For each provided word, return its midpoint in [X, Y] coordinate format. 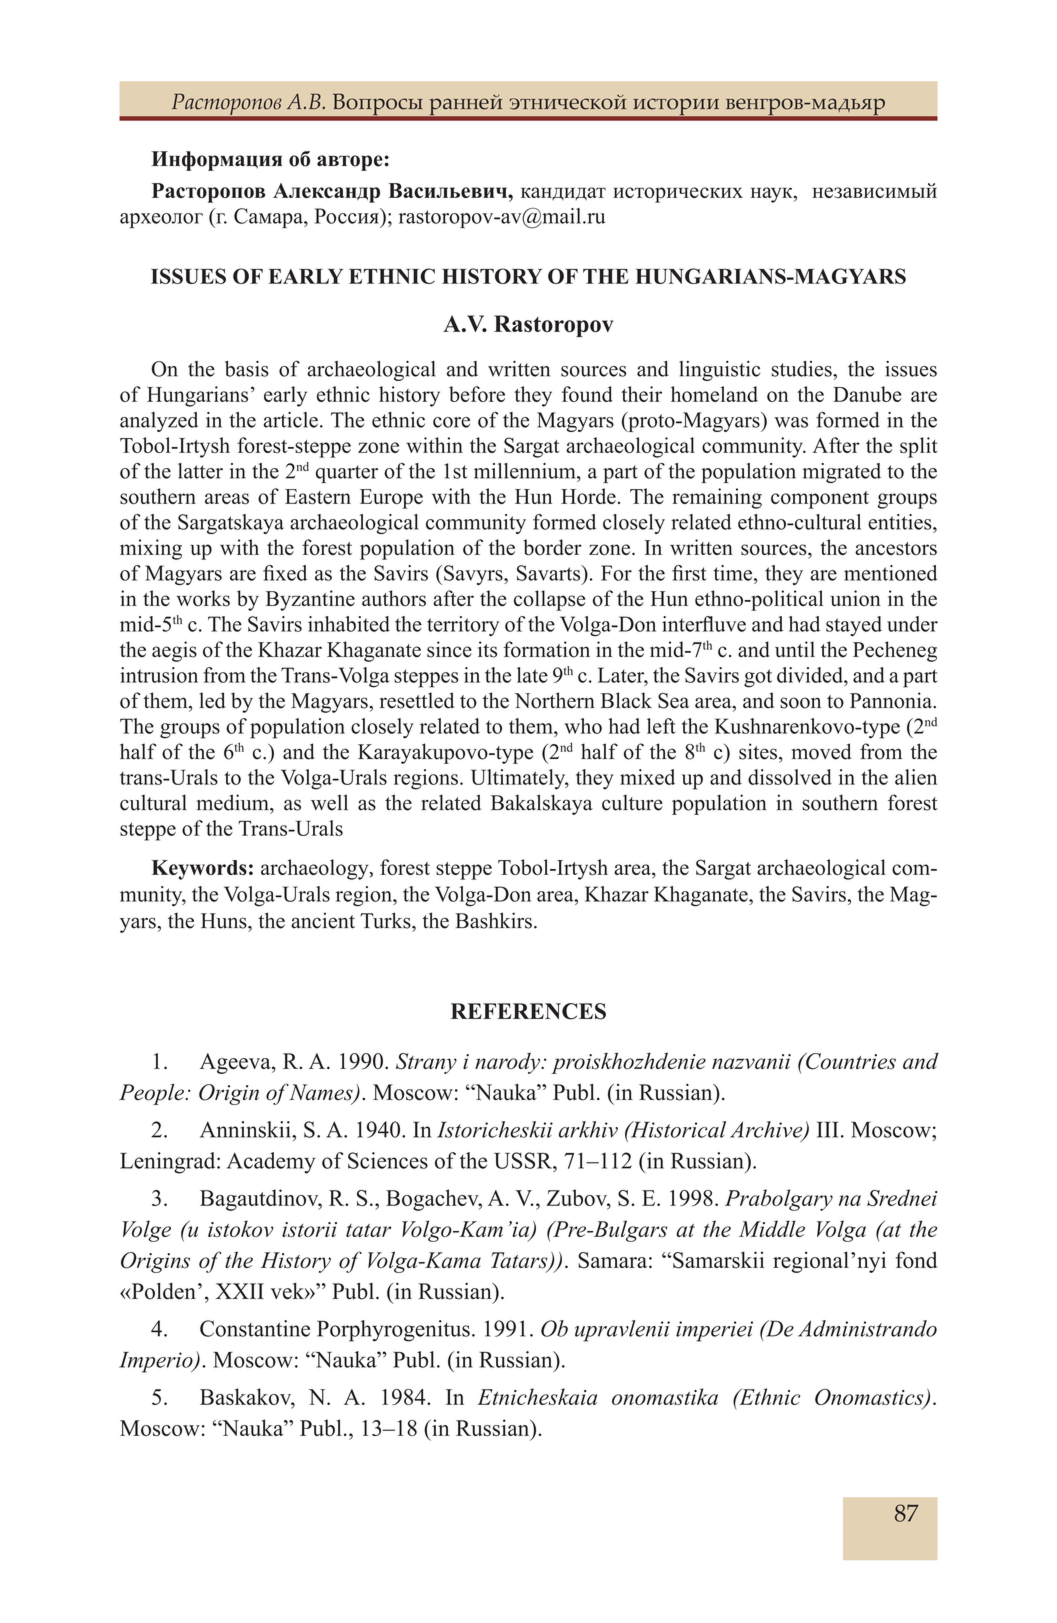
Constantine [255, 1328]
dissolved [790, 777]
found [587, 394]
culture [632, 802]
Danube [867, 394]
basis [247, 369]
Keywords [199, 870]
